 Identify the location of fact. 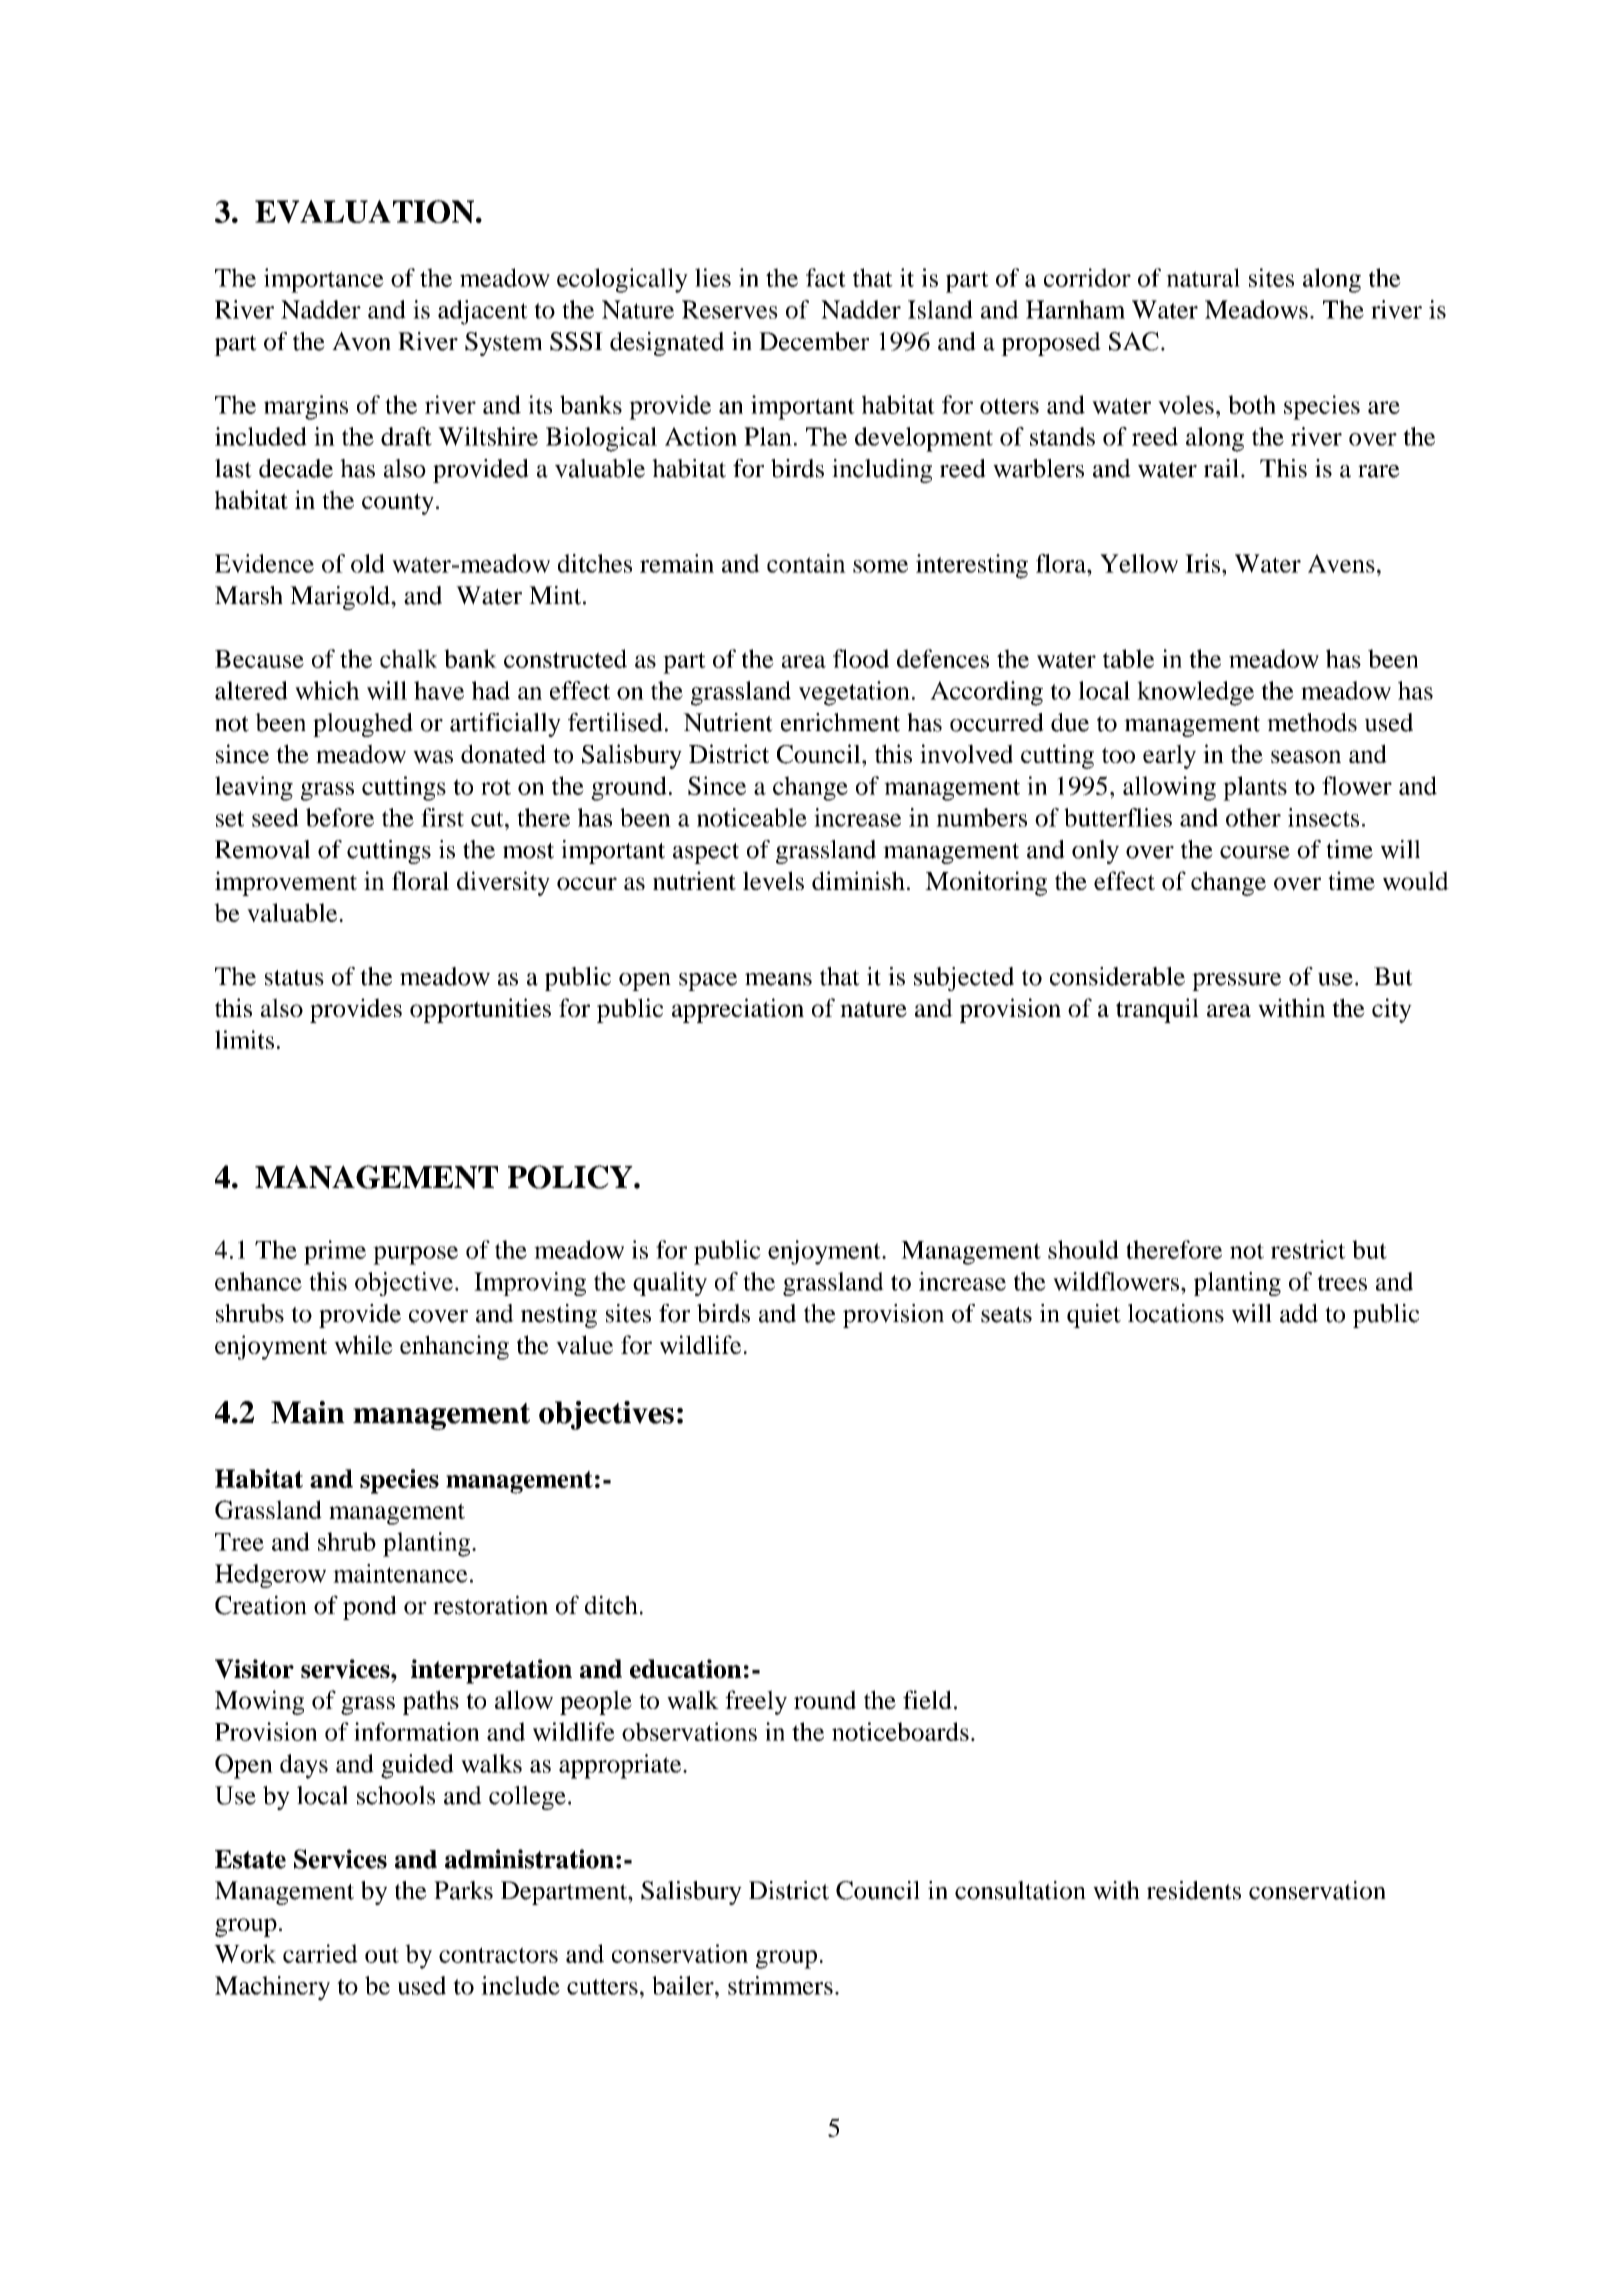
(826, 277).
